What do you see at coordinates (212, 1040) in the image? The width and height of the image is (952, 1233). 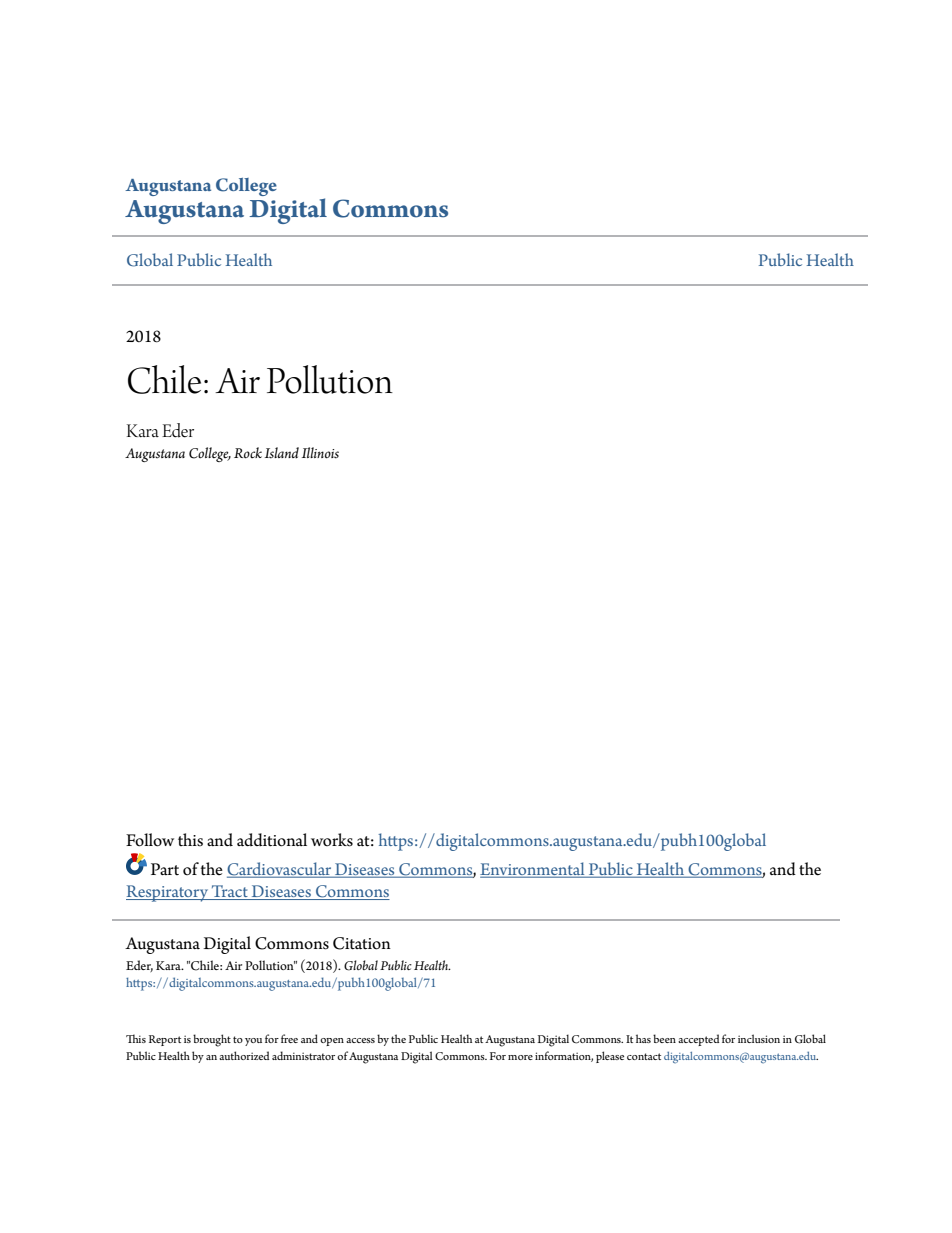 I see `brought` at bounding box center [212, 1040].
